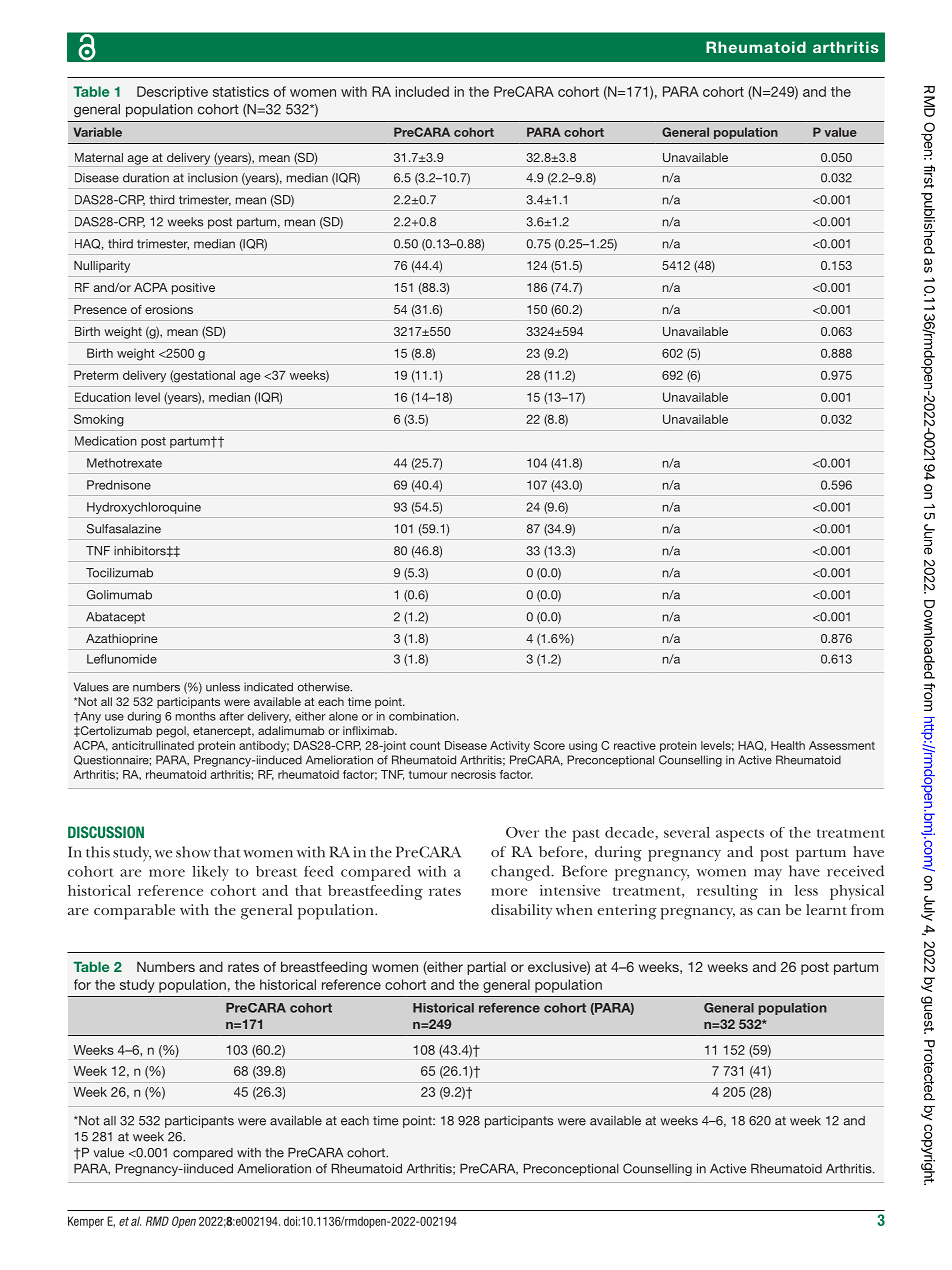  Describe the element at coordinates (769, 911) in the screenshot. I see `can` at that location.
